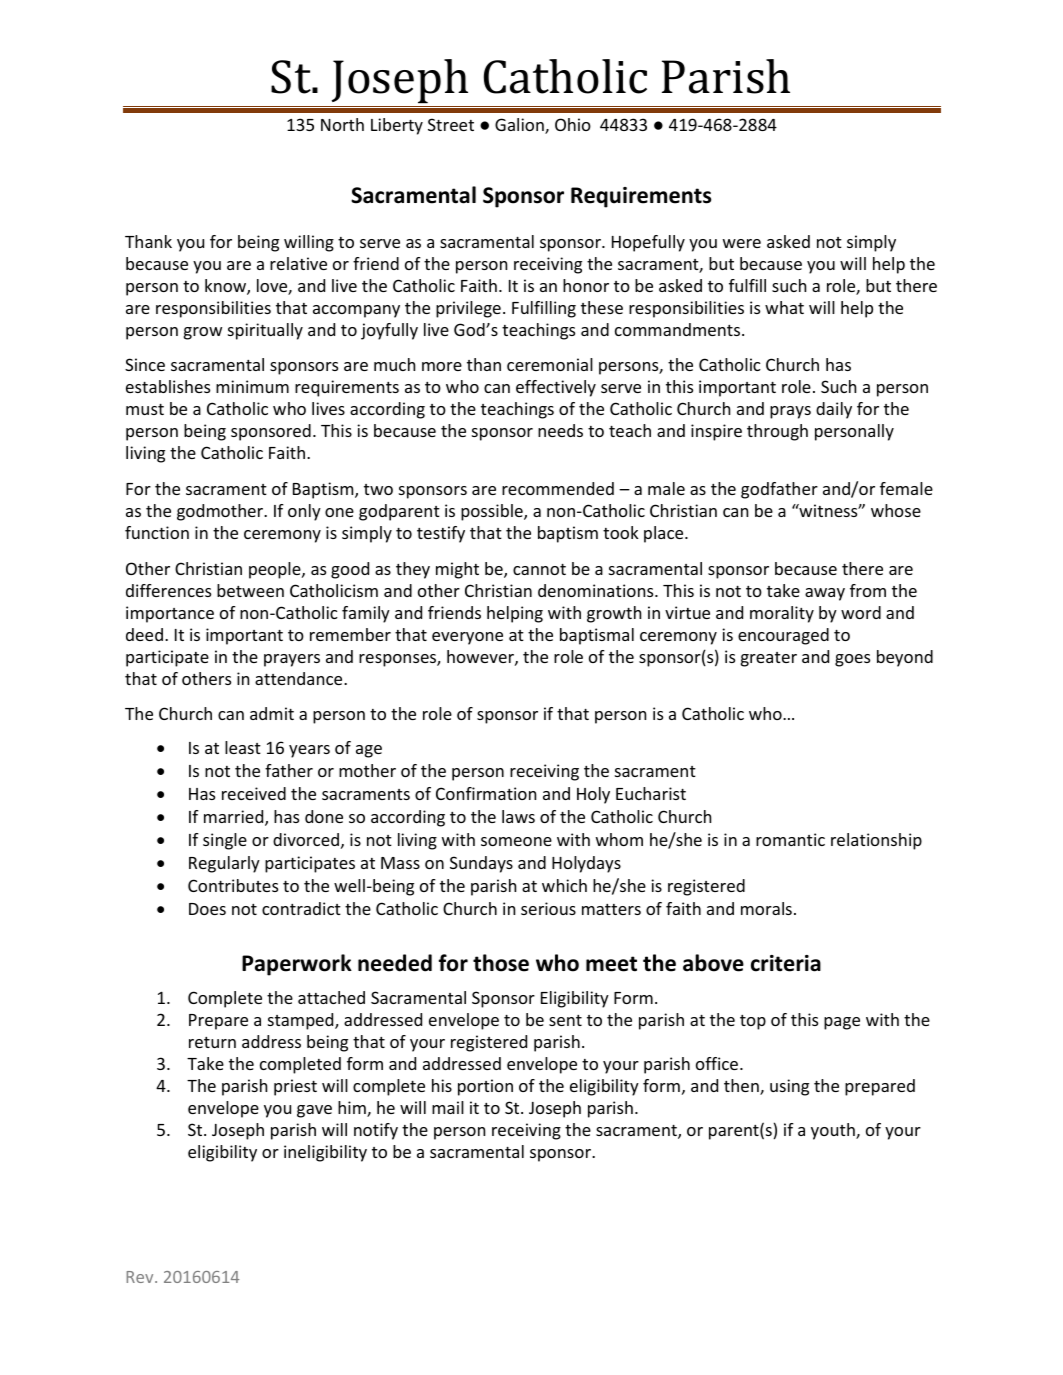 Image resolution: width=1063 pixels, height=1375 pixels. Describe the element at coordinates (573, 124) in the document. I see `Ohio` at that location.
